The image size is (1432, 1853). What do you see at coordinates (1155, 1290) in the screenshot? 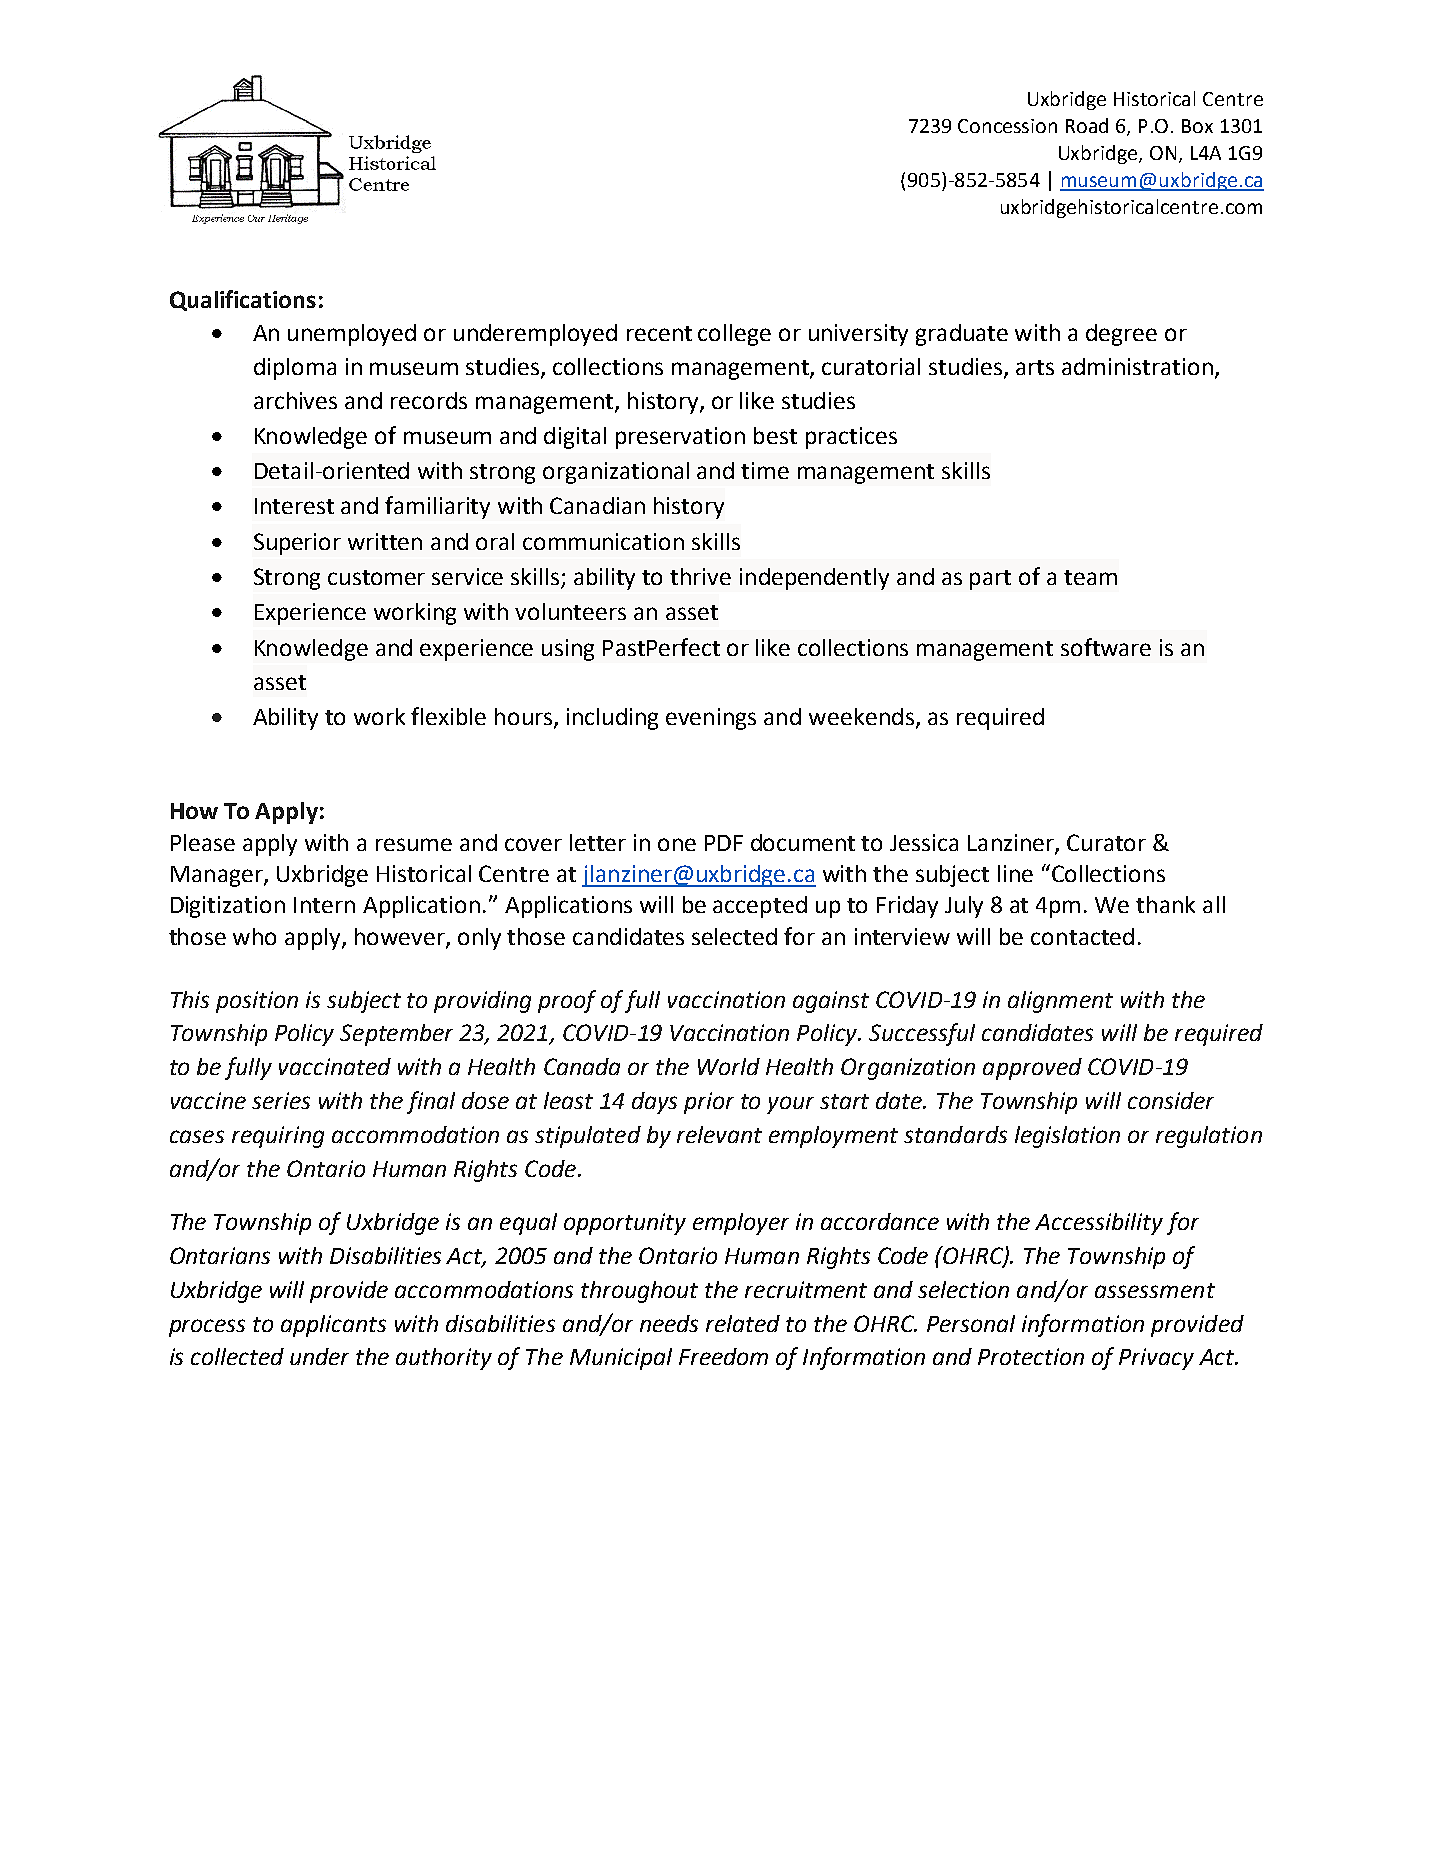
I see `assessment` at bounding box center [1155, 1290].
